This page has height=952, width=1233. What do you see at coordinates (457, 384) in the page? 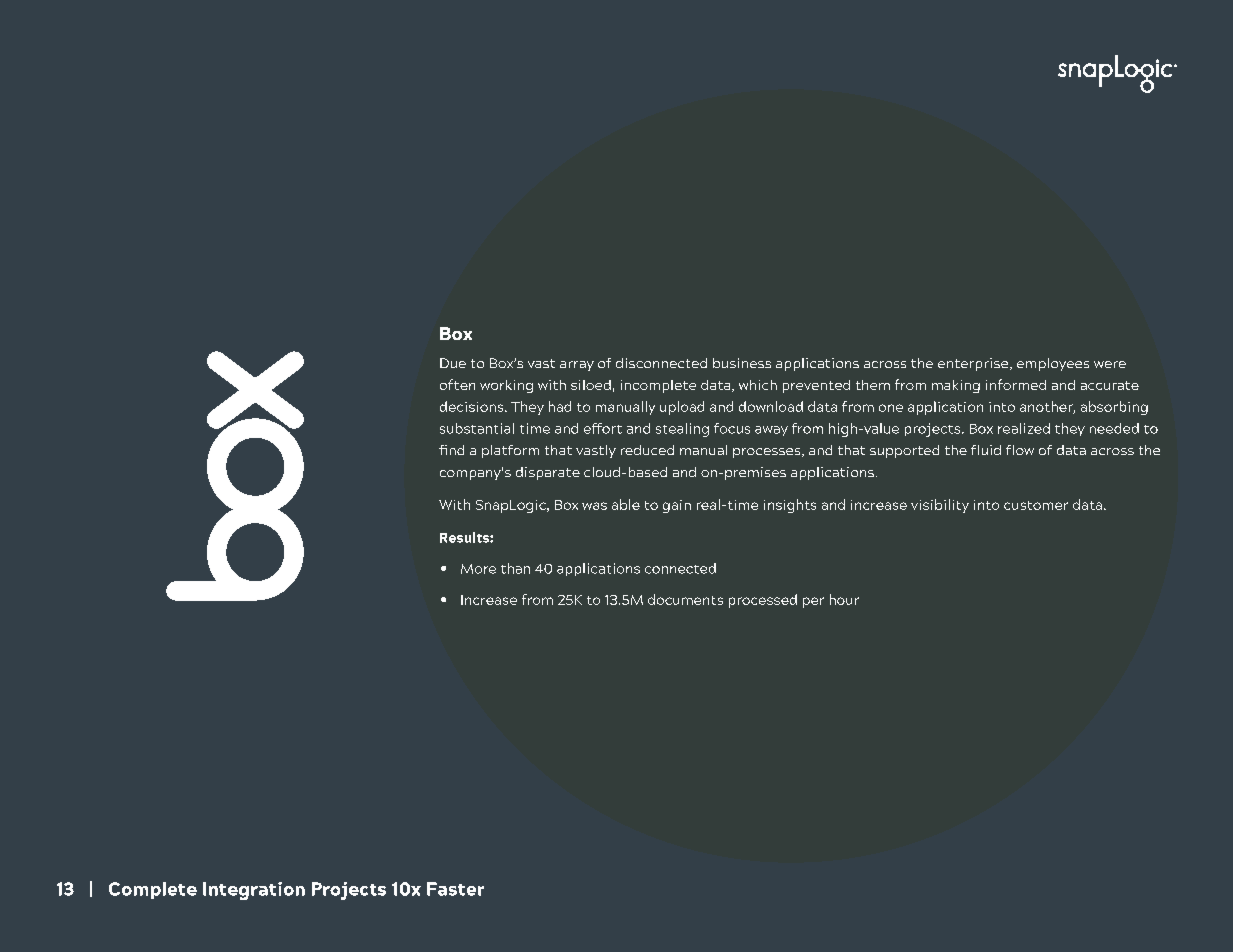
I see `often` at bounding box center [457, 384].
